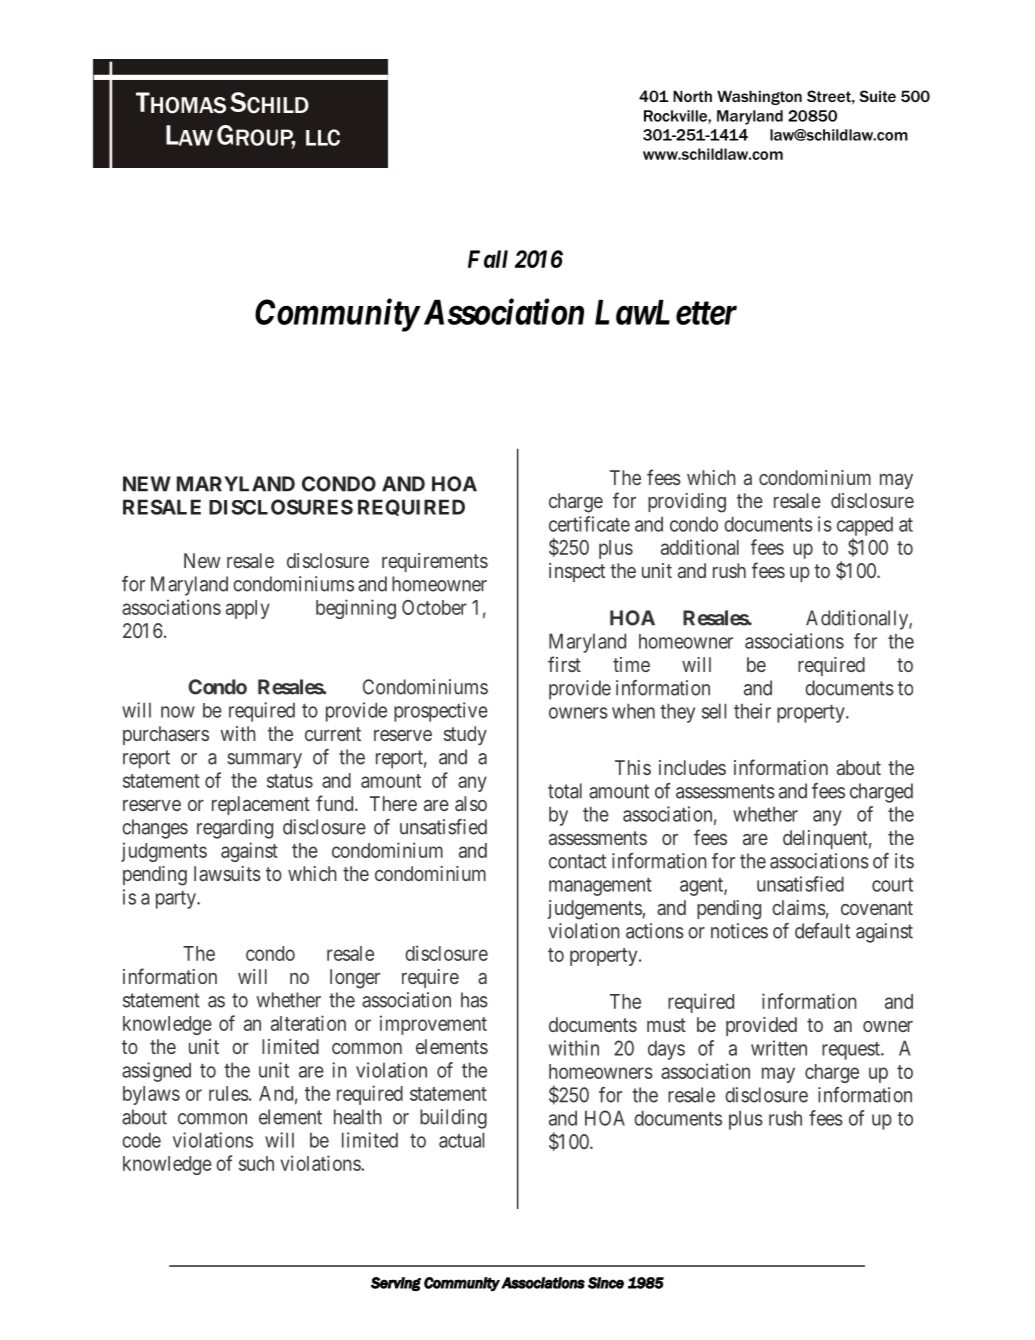 The image size is (1035, 1340). What do you see at coordinates (779, 1048) in the screenshot?
I see `written` at bounding box center [779, 1048].
